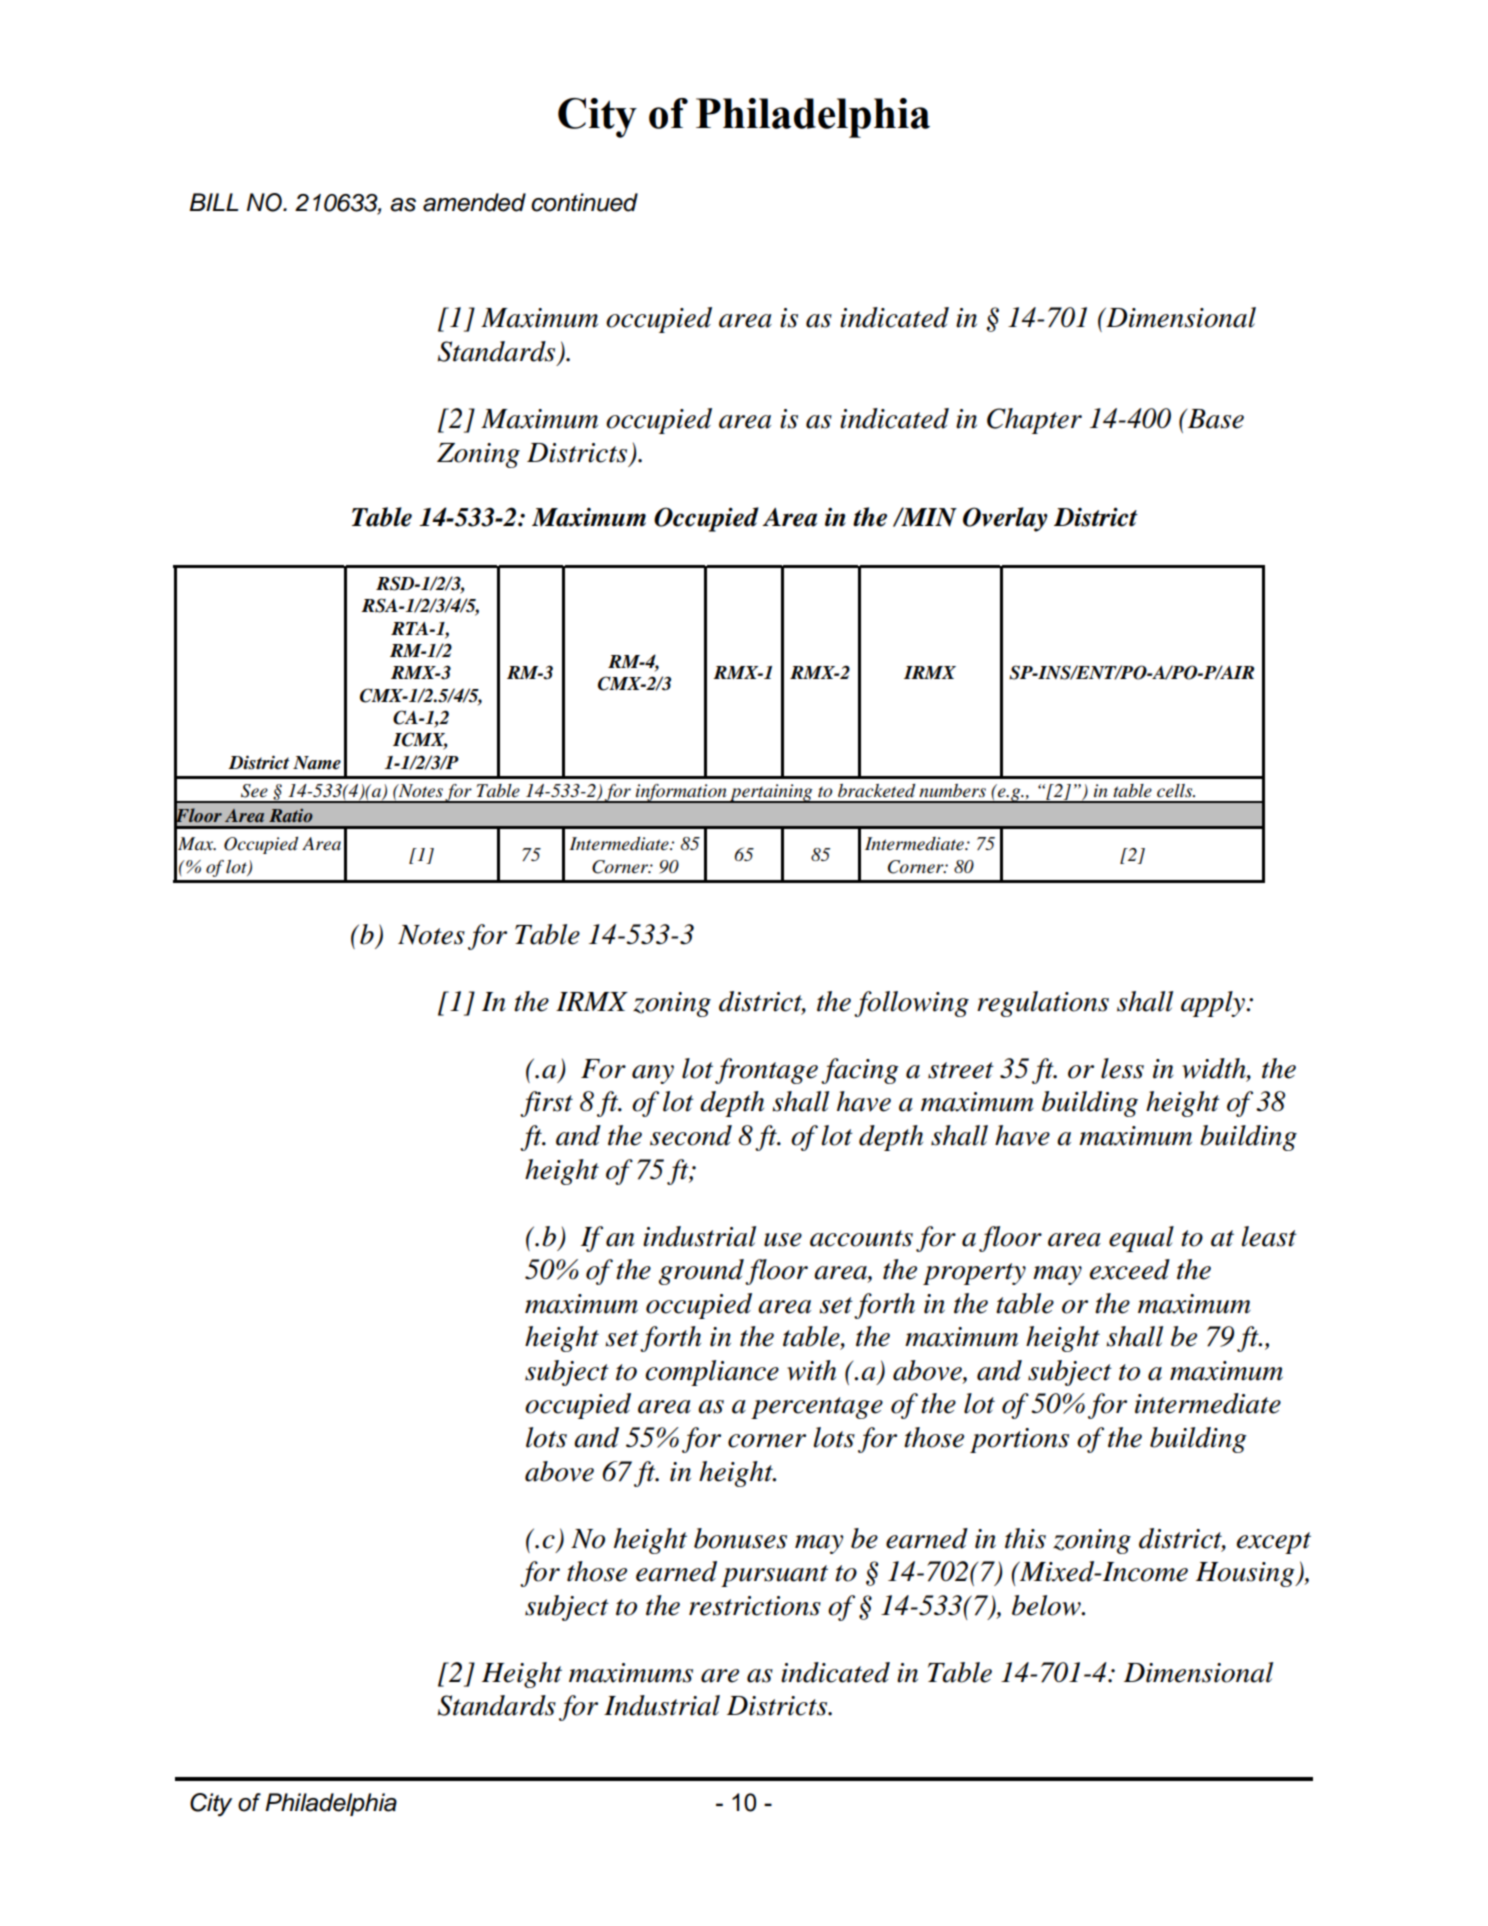  What do you see at coordinates (584, 202) in the image?
I see `continued` at bounding box center [584, 202].
